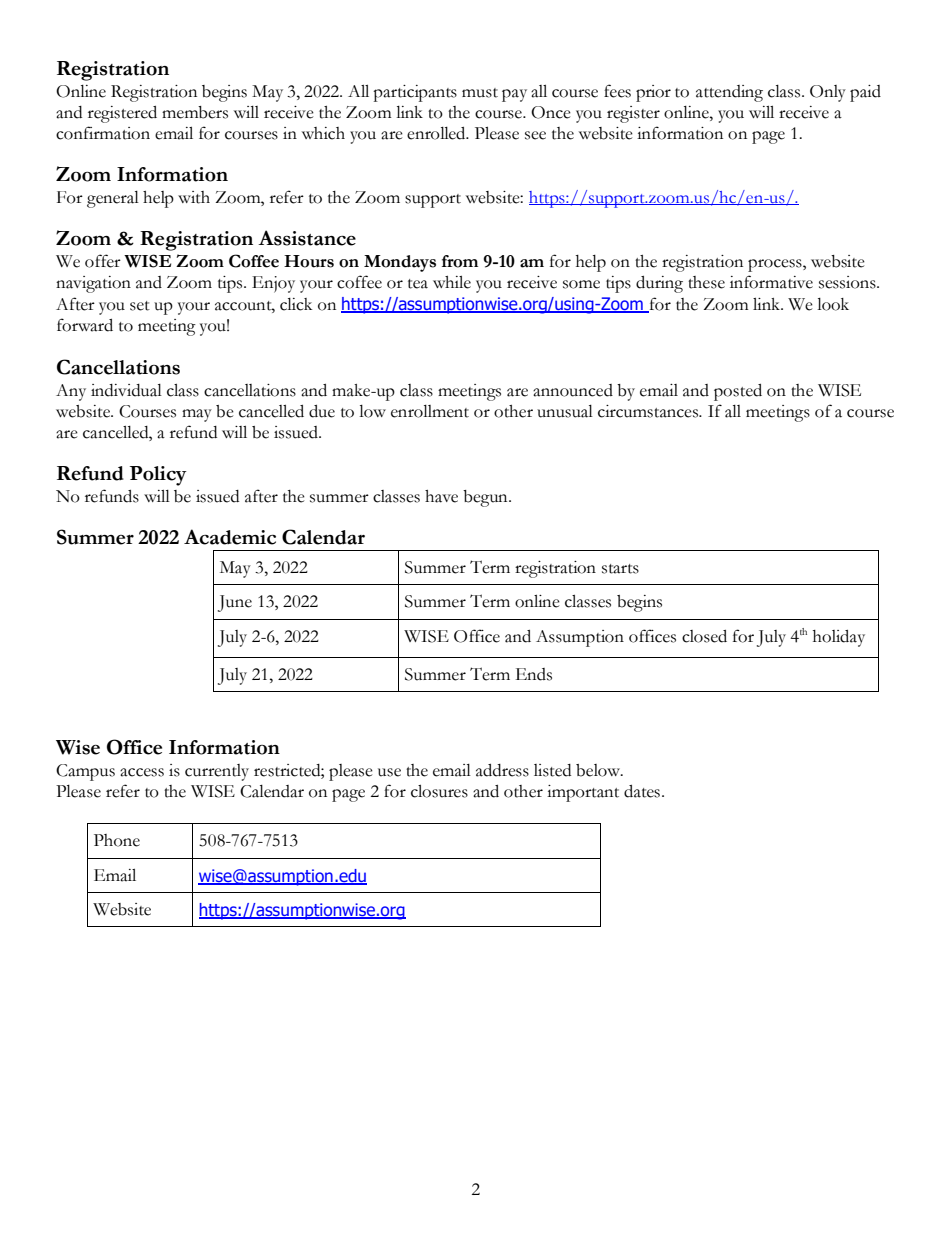  What do you see at coordinates (729, 93) in the screenshot?
I see `attending` at bounding box center [729, 93].
